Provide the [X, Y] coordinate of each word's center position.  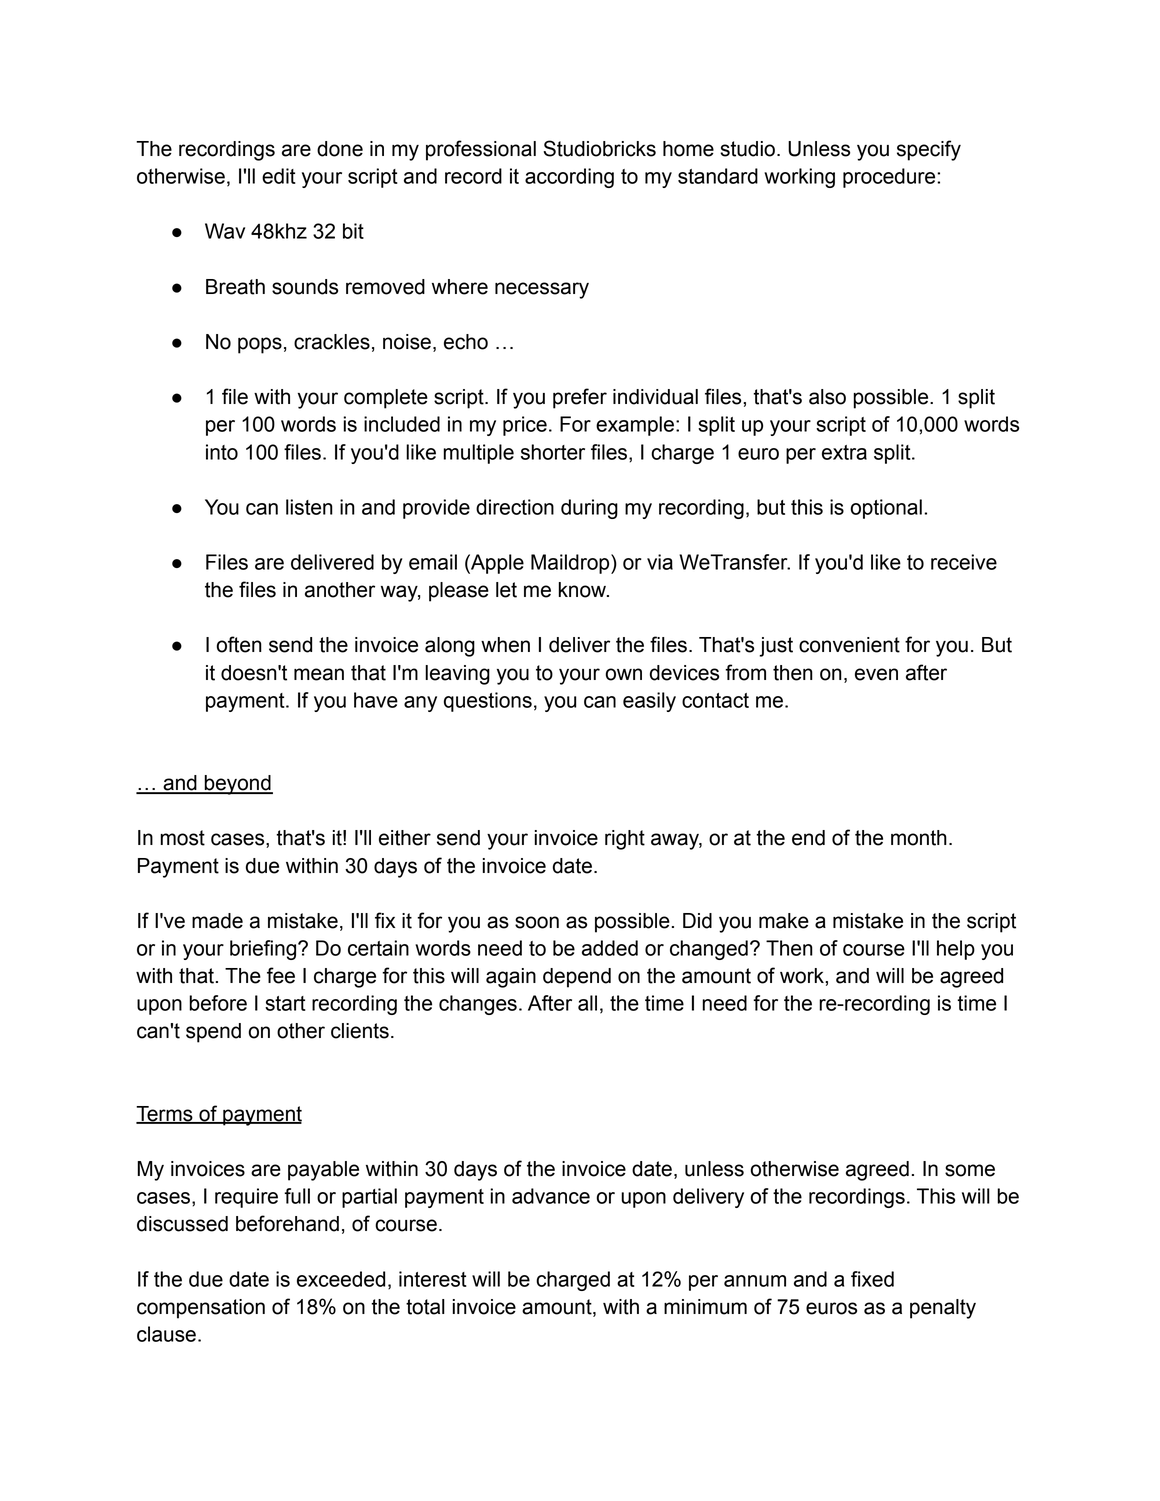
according [569, 178]
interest [433, 1279]
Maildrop [571, 564]
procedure [890, 178]
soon [537, 922]
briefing [264, 950]
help [956, 950]
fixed [872, 1279]
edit [279, 176]
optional [886, 509]
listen [309, 507]
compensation [201, 1309]
